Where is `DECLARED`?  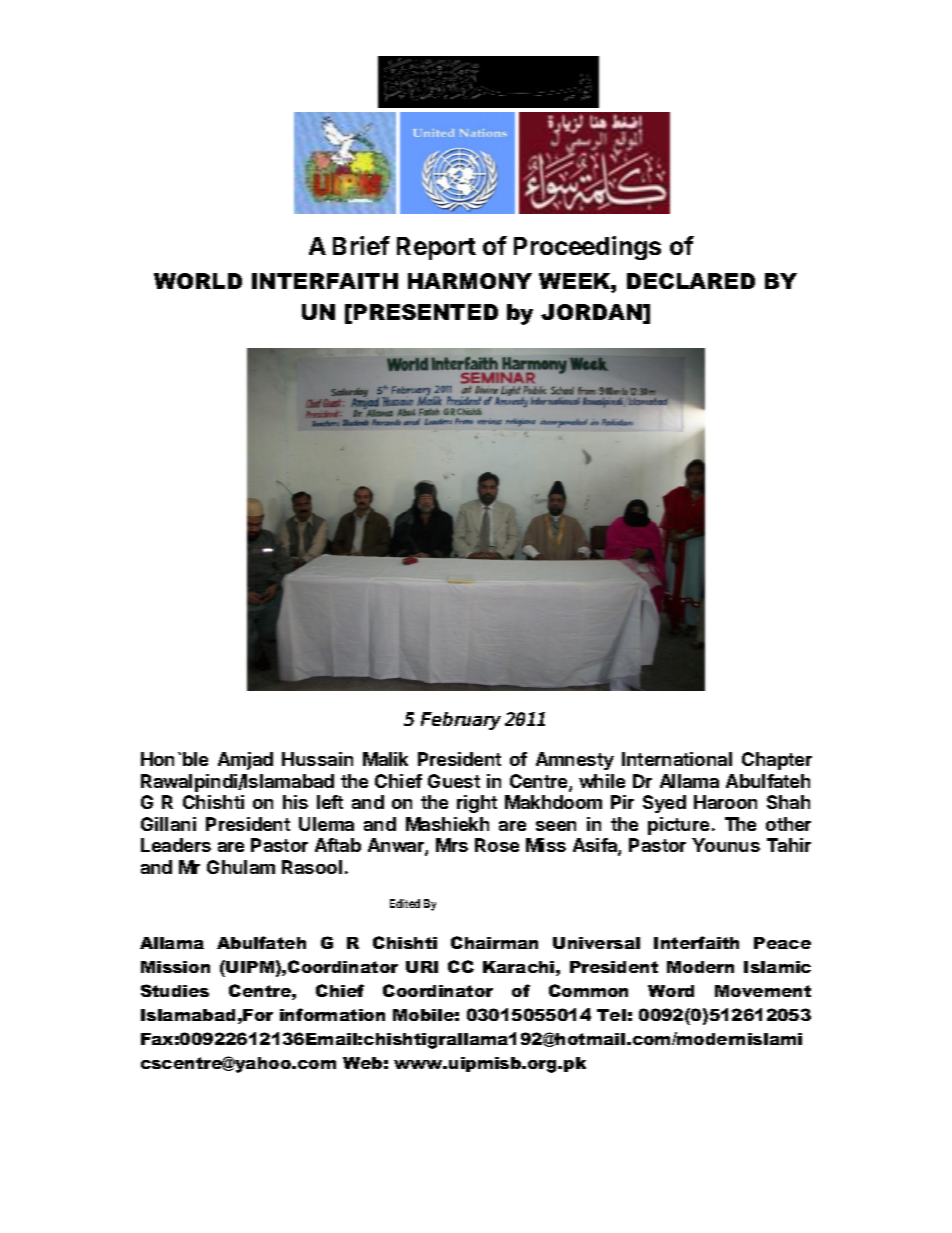 DECLARED is located at coordinates (691, 281).
